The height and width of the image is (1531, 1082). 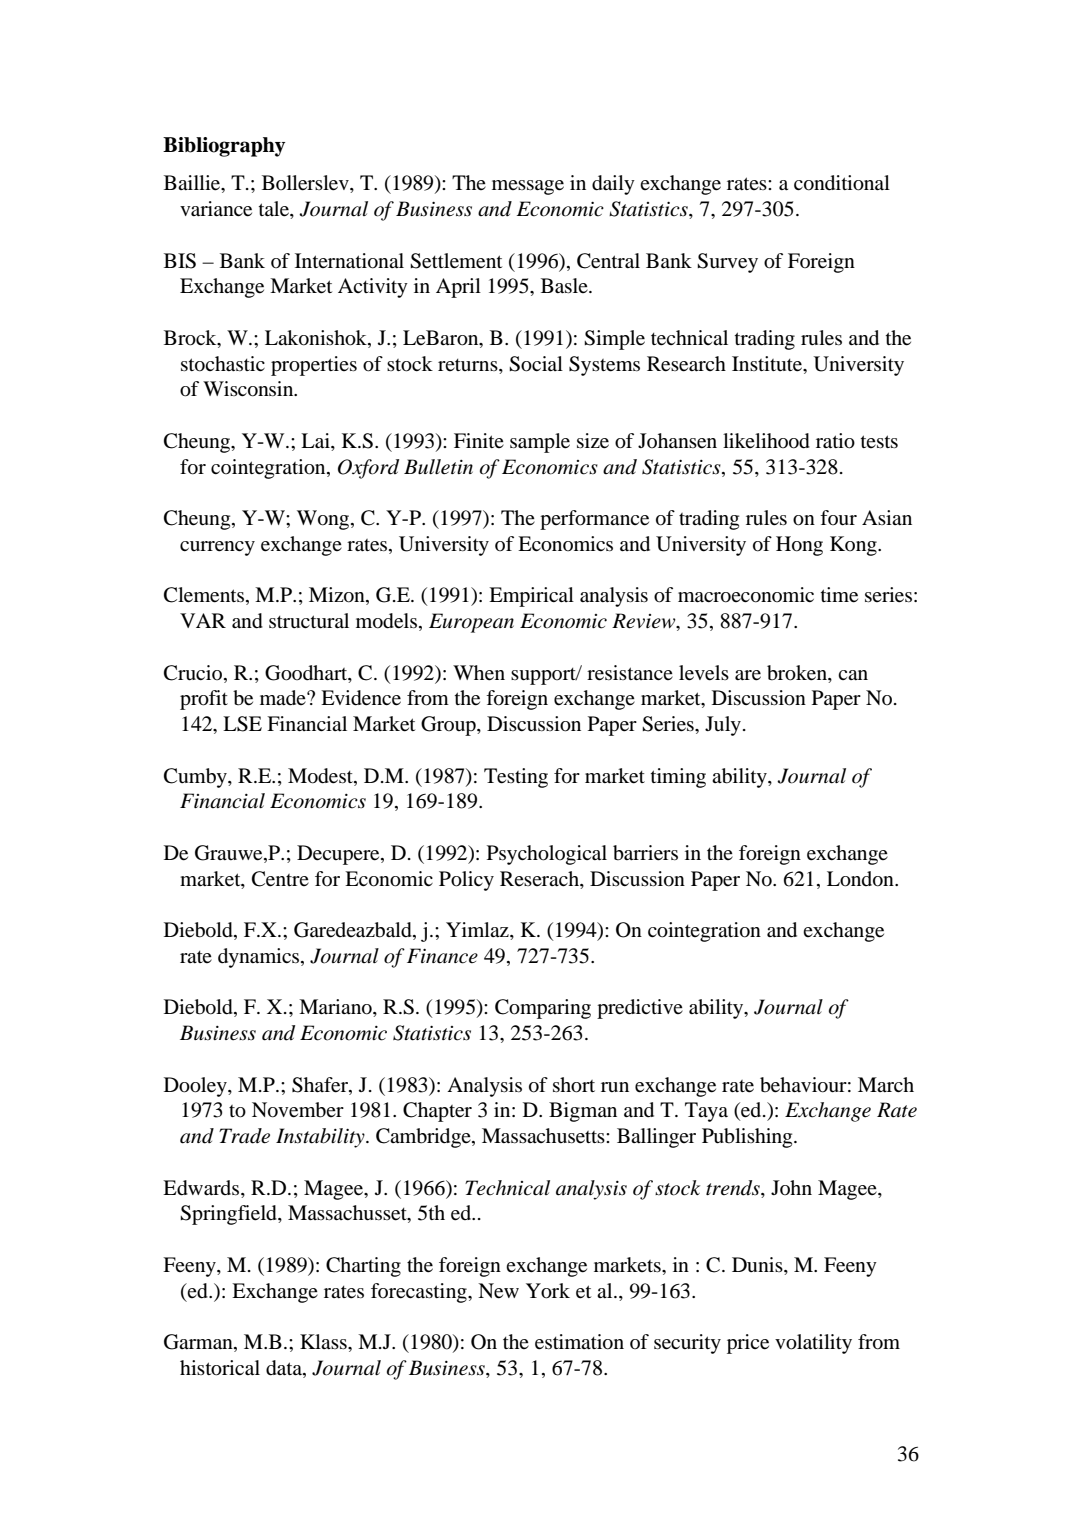 I want to click on conditional, so click(x=842, y=183).
